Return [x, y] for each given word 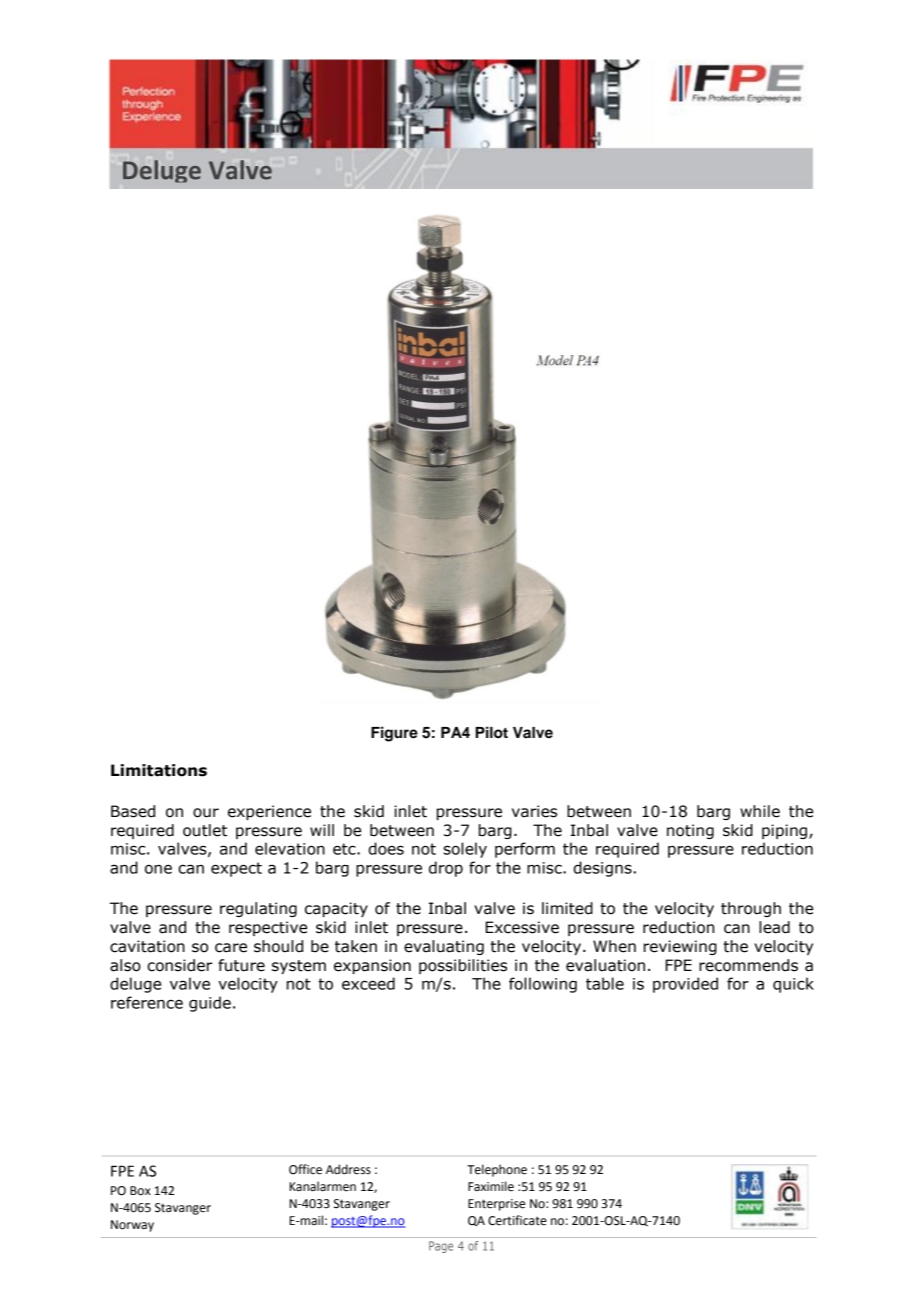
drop [446, 869]
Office [305, 1169]
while [760, 811]
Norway [132, 1226]
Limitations [159, 770]
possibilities [463, 966]
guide [210, 1004]
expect [236, 869]
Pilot [492, 732]
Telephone [497, 1170]
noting [690, 831]
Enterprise [496, 1205]
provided [685, 985]
